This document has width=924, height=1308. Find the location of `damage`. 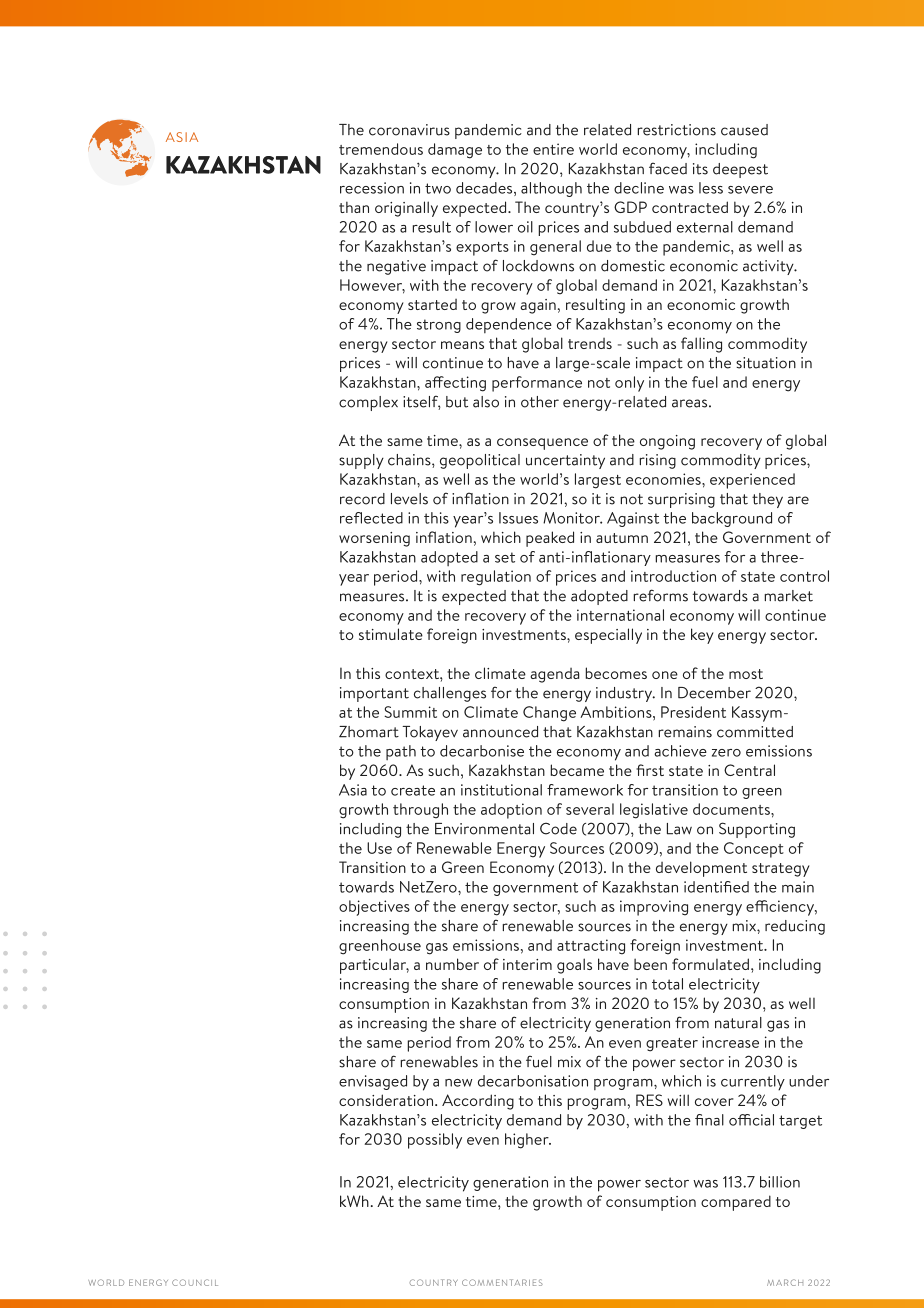

damage is located at coordinates (455, 151).
